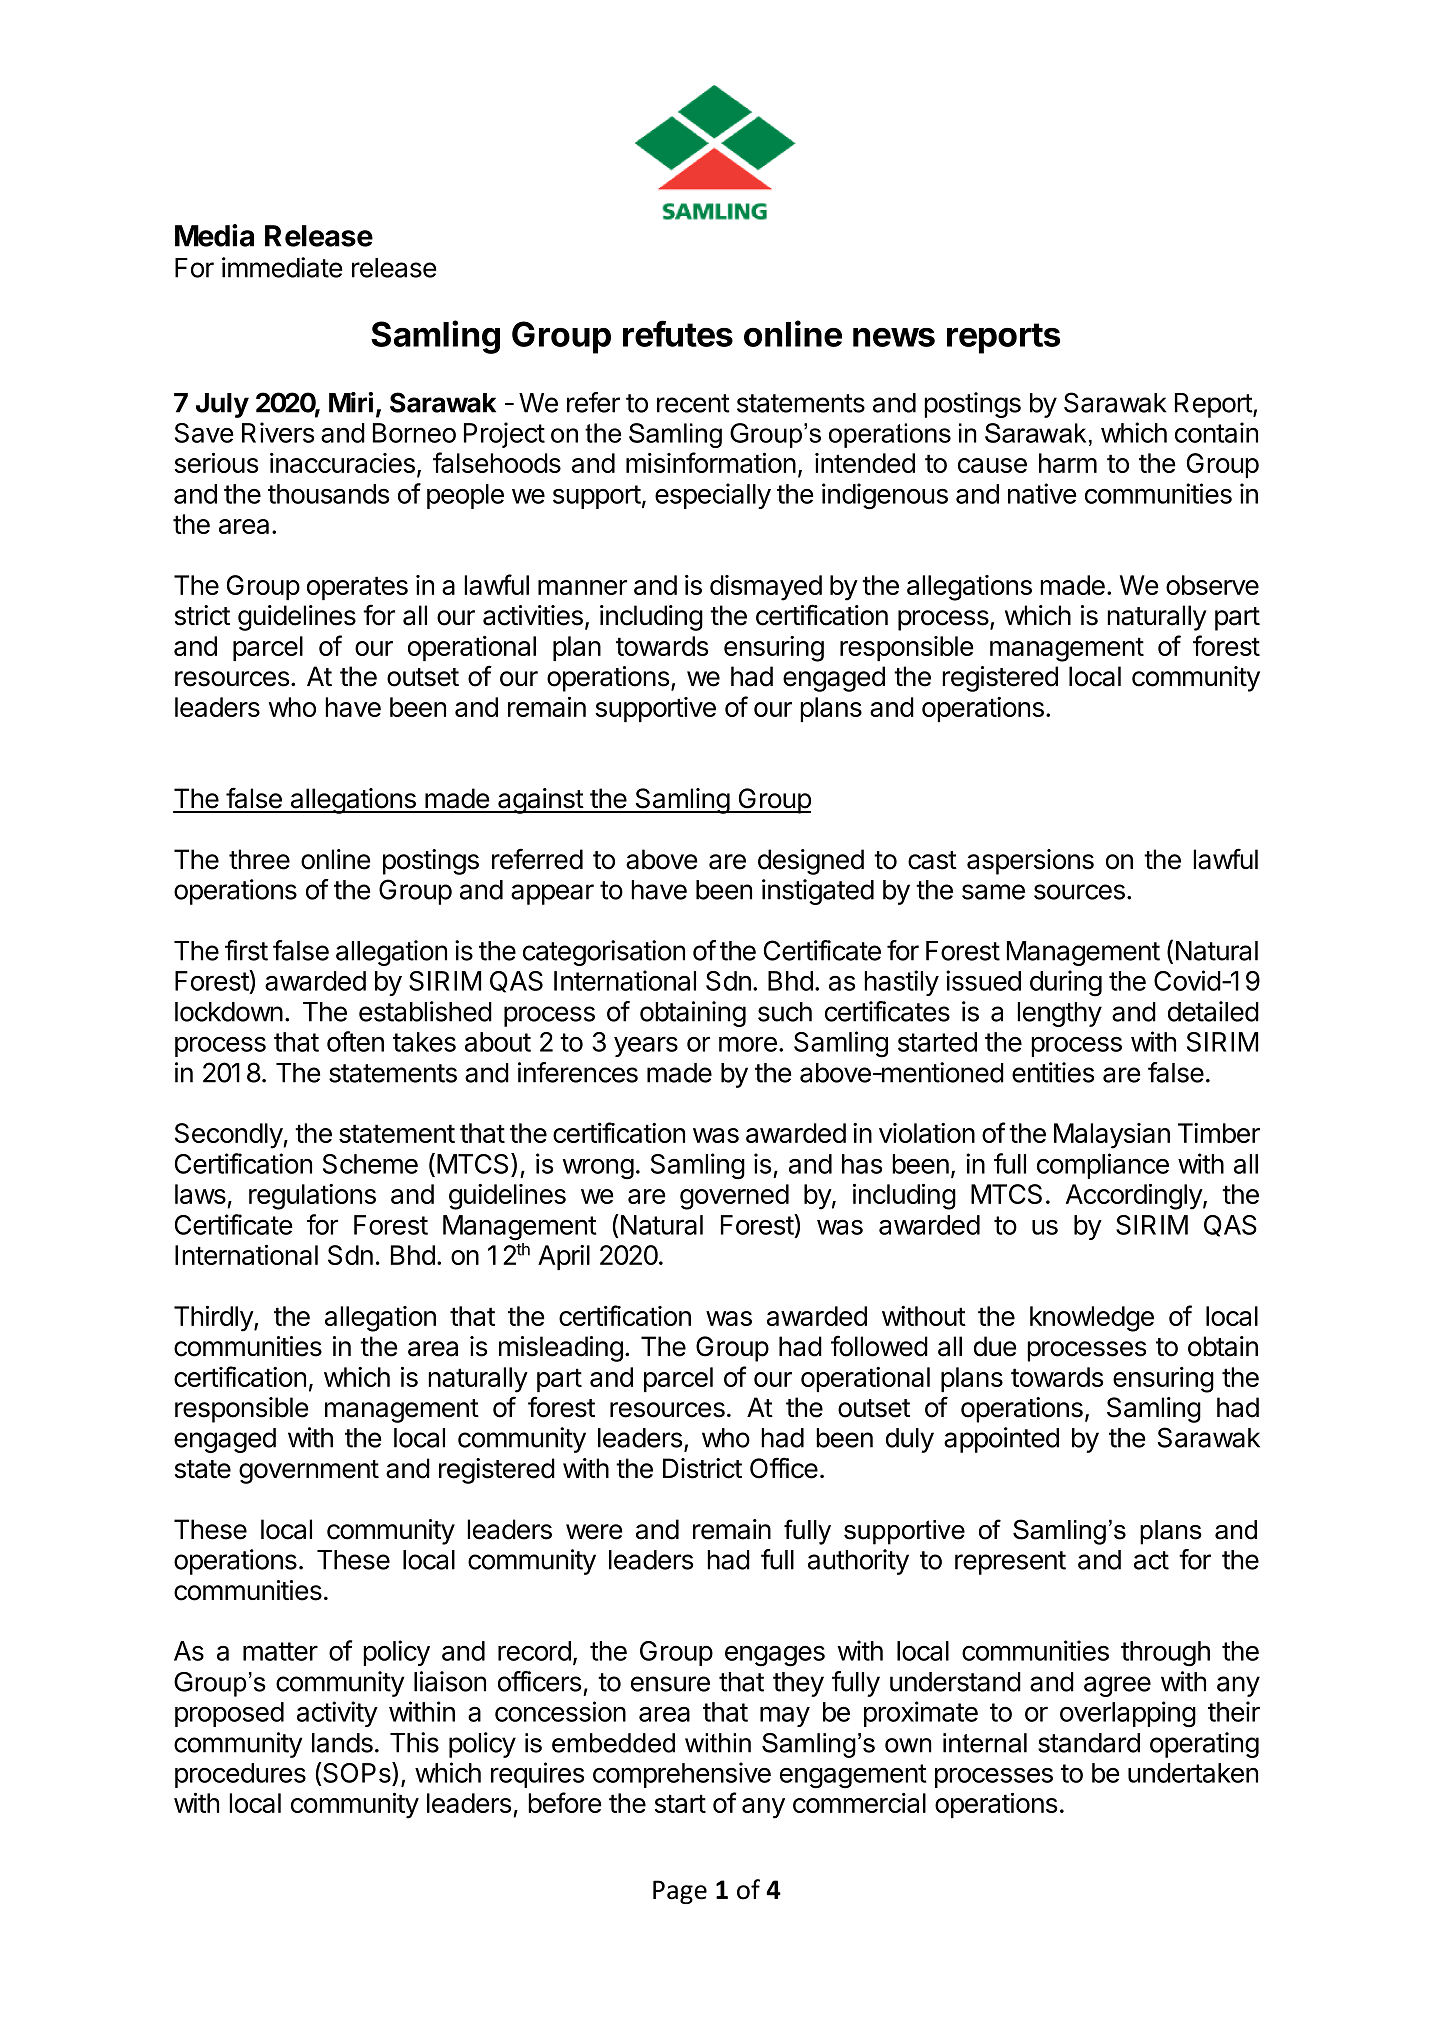 Image resolution: width=1432 pixels, height=2027 pixels. I want to click on recent, so click(693, 403).
